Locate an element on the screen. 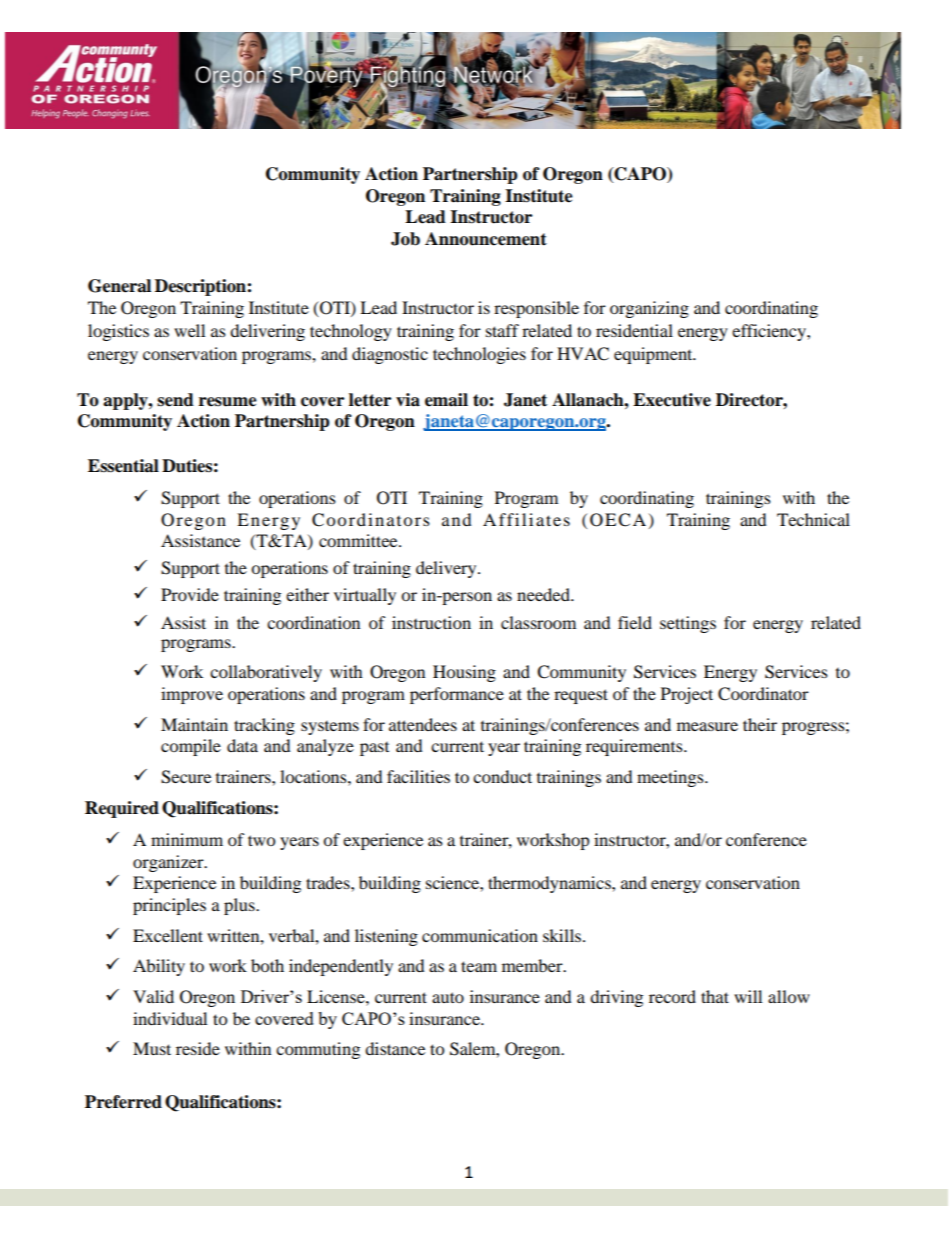 The width and height of the screenshot is (952, 1233). organizing is located at coordinates (649, 309).
